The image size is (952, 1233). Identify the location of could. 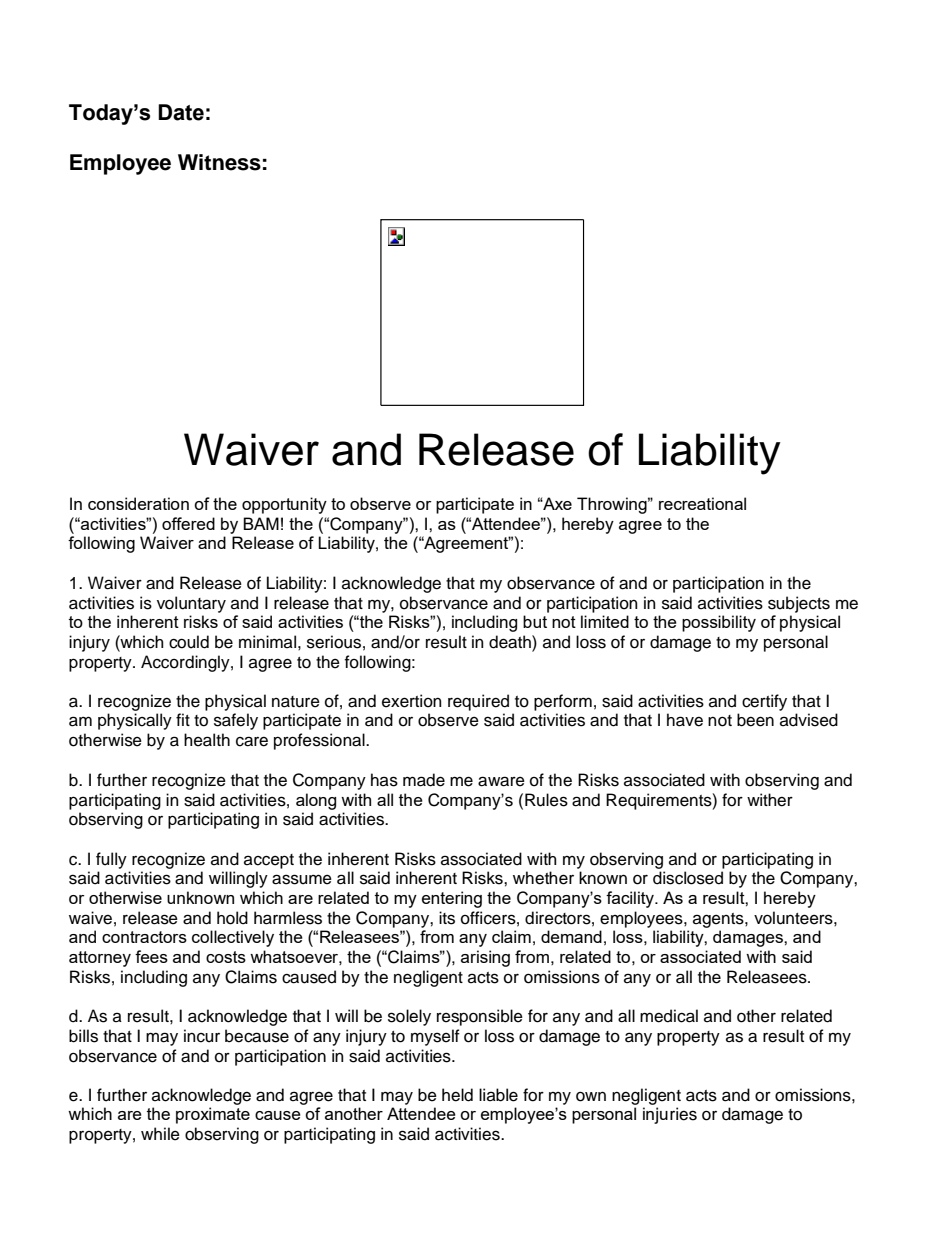
(189, 642).
